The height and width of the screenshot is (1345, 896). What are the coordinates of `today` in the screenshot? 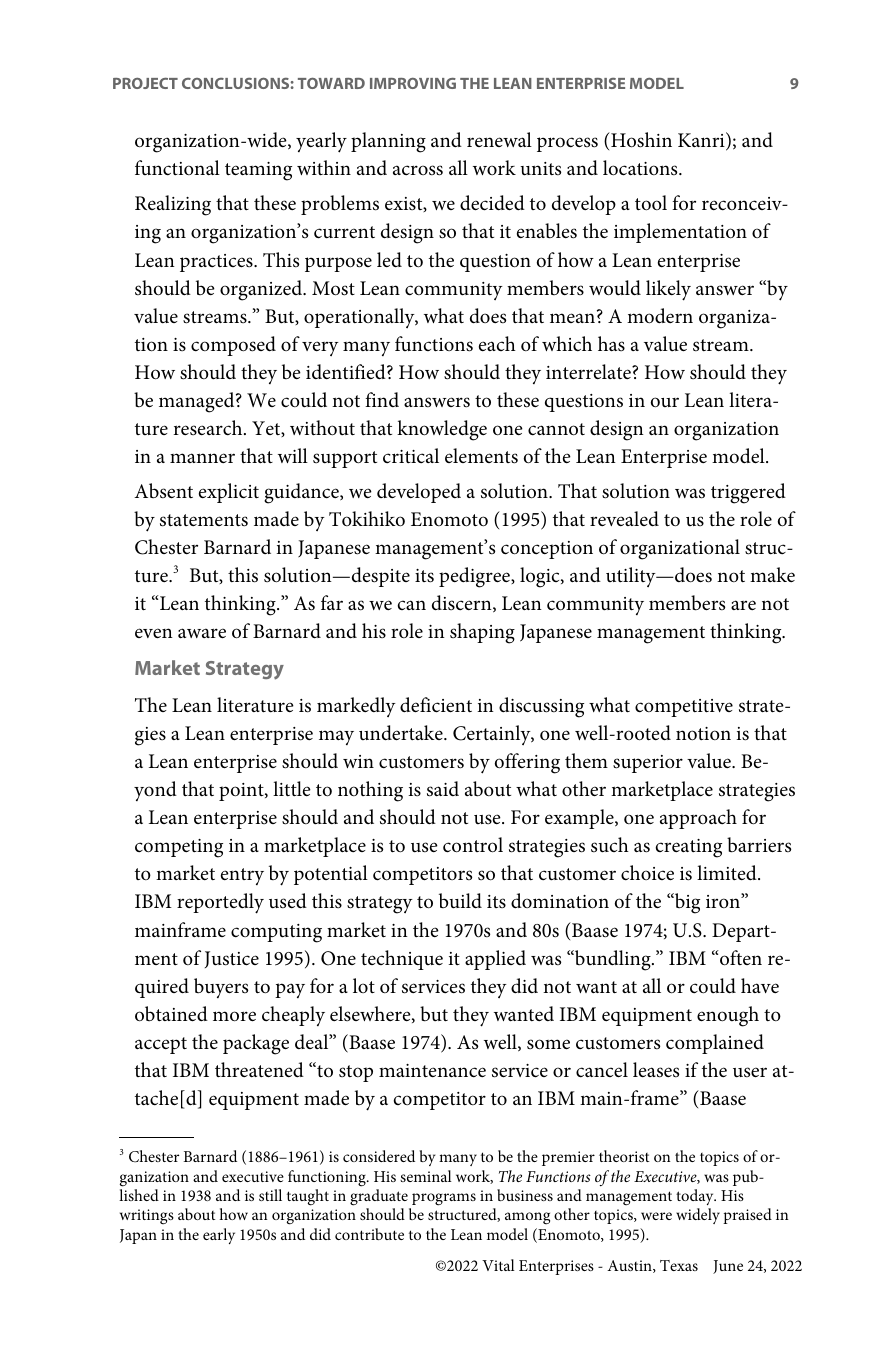 It's located at (696, 1197).
